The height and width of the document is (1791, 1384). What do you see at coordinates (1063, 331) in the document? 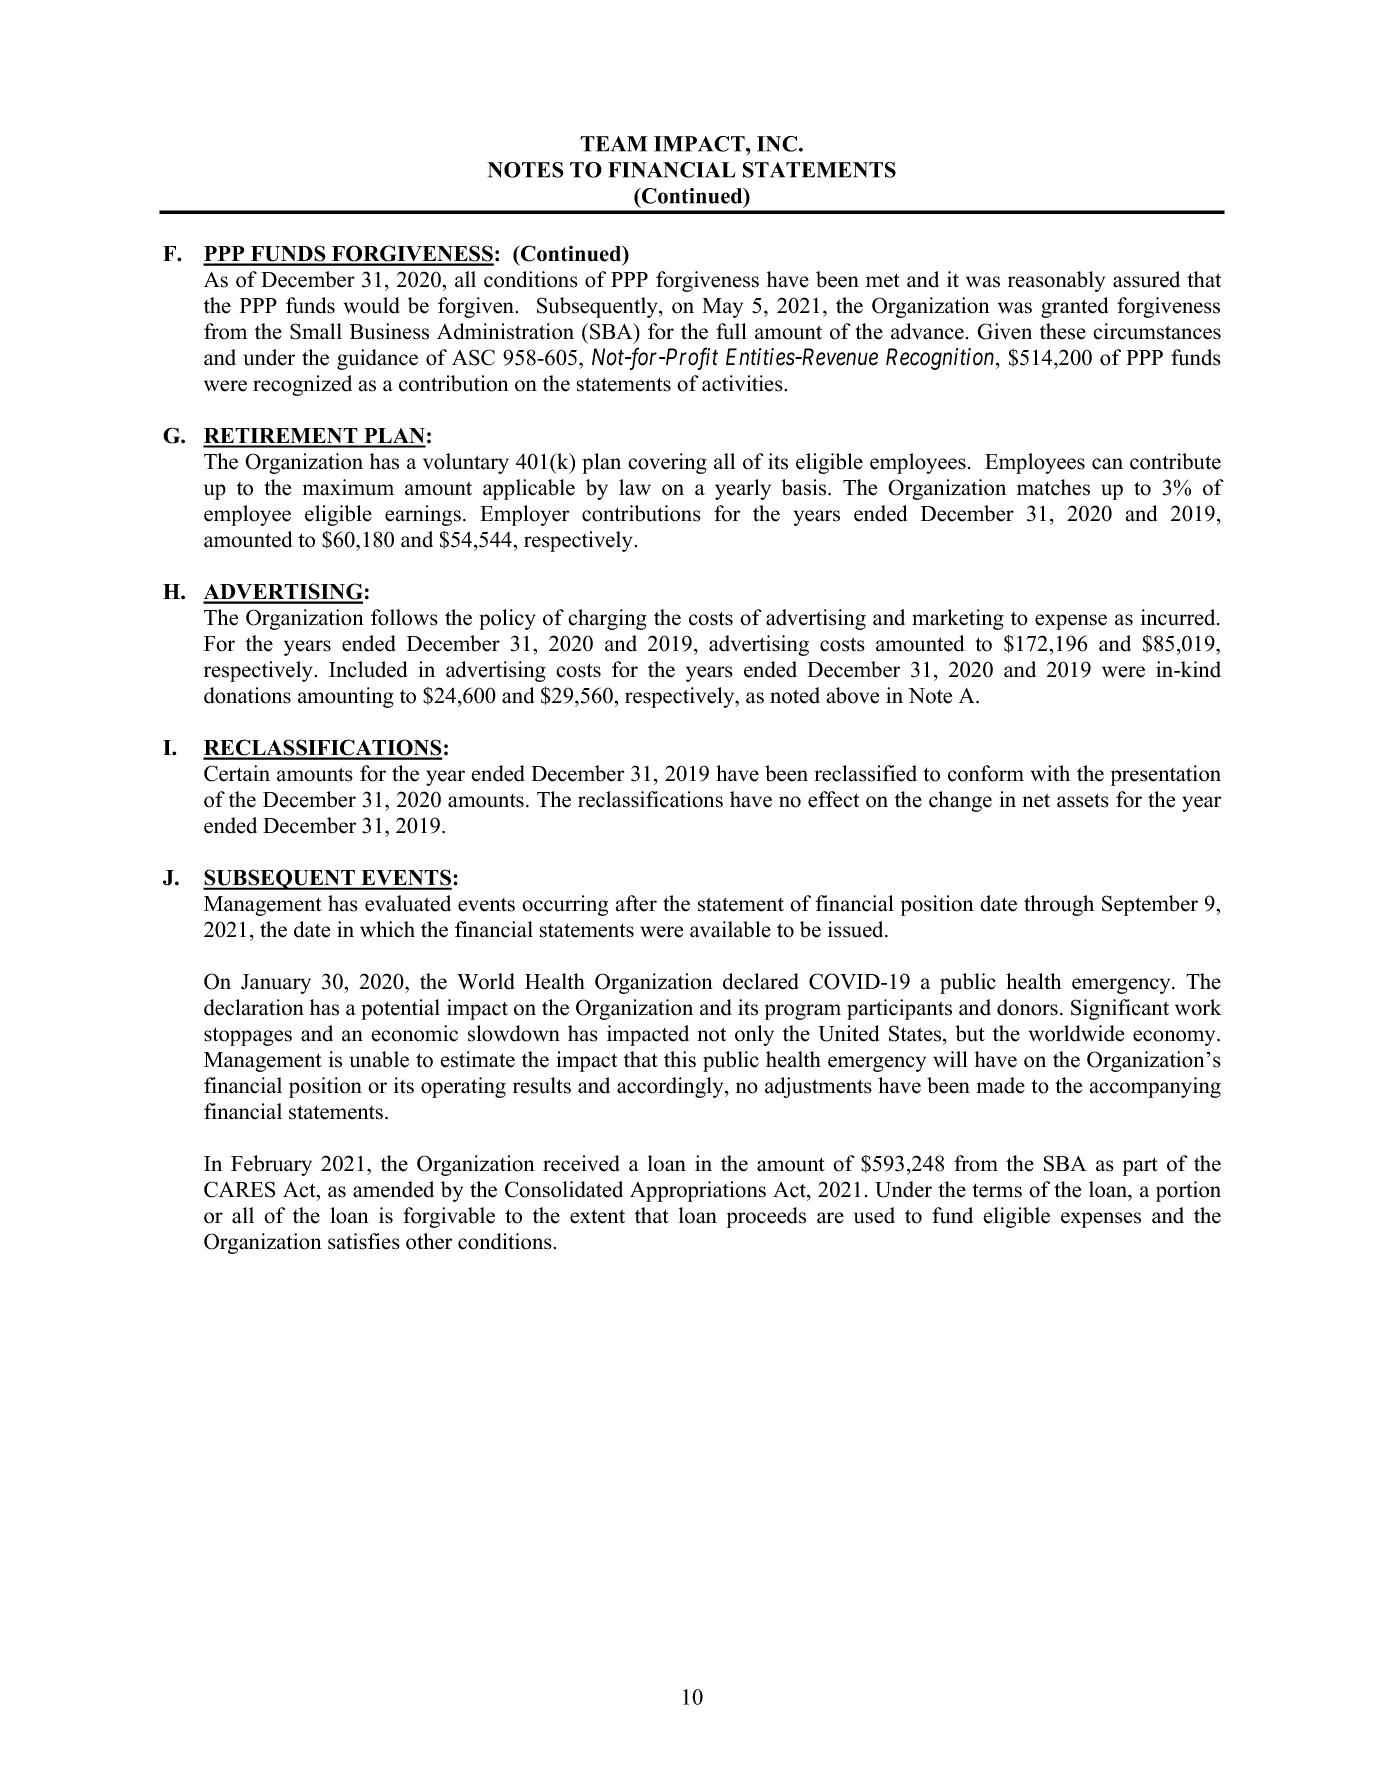
I see `these` at bounding box center [1063, 331].
